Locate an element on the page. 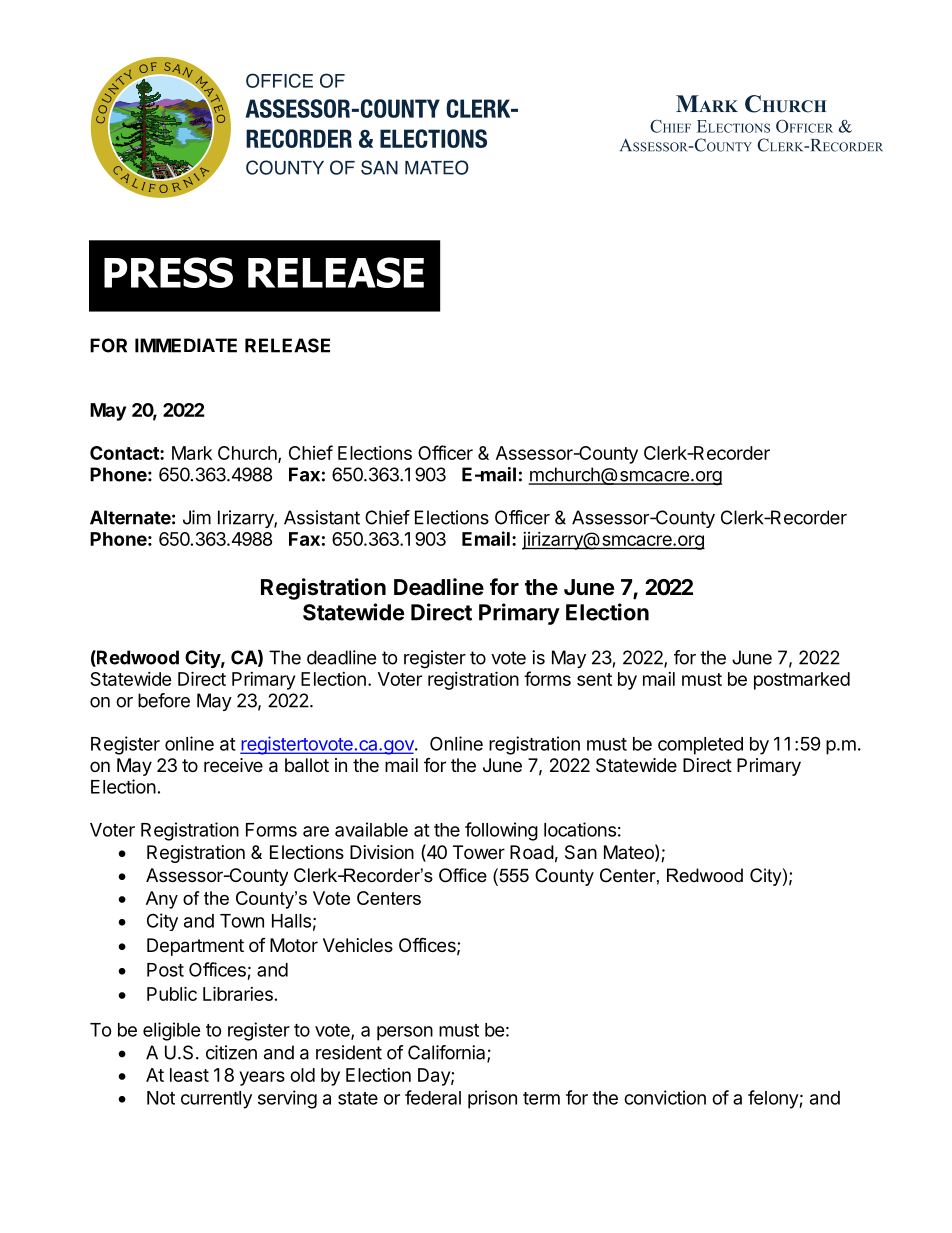 This image has height=1233, width=952. completed is located at coordinates (700, 746).
